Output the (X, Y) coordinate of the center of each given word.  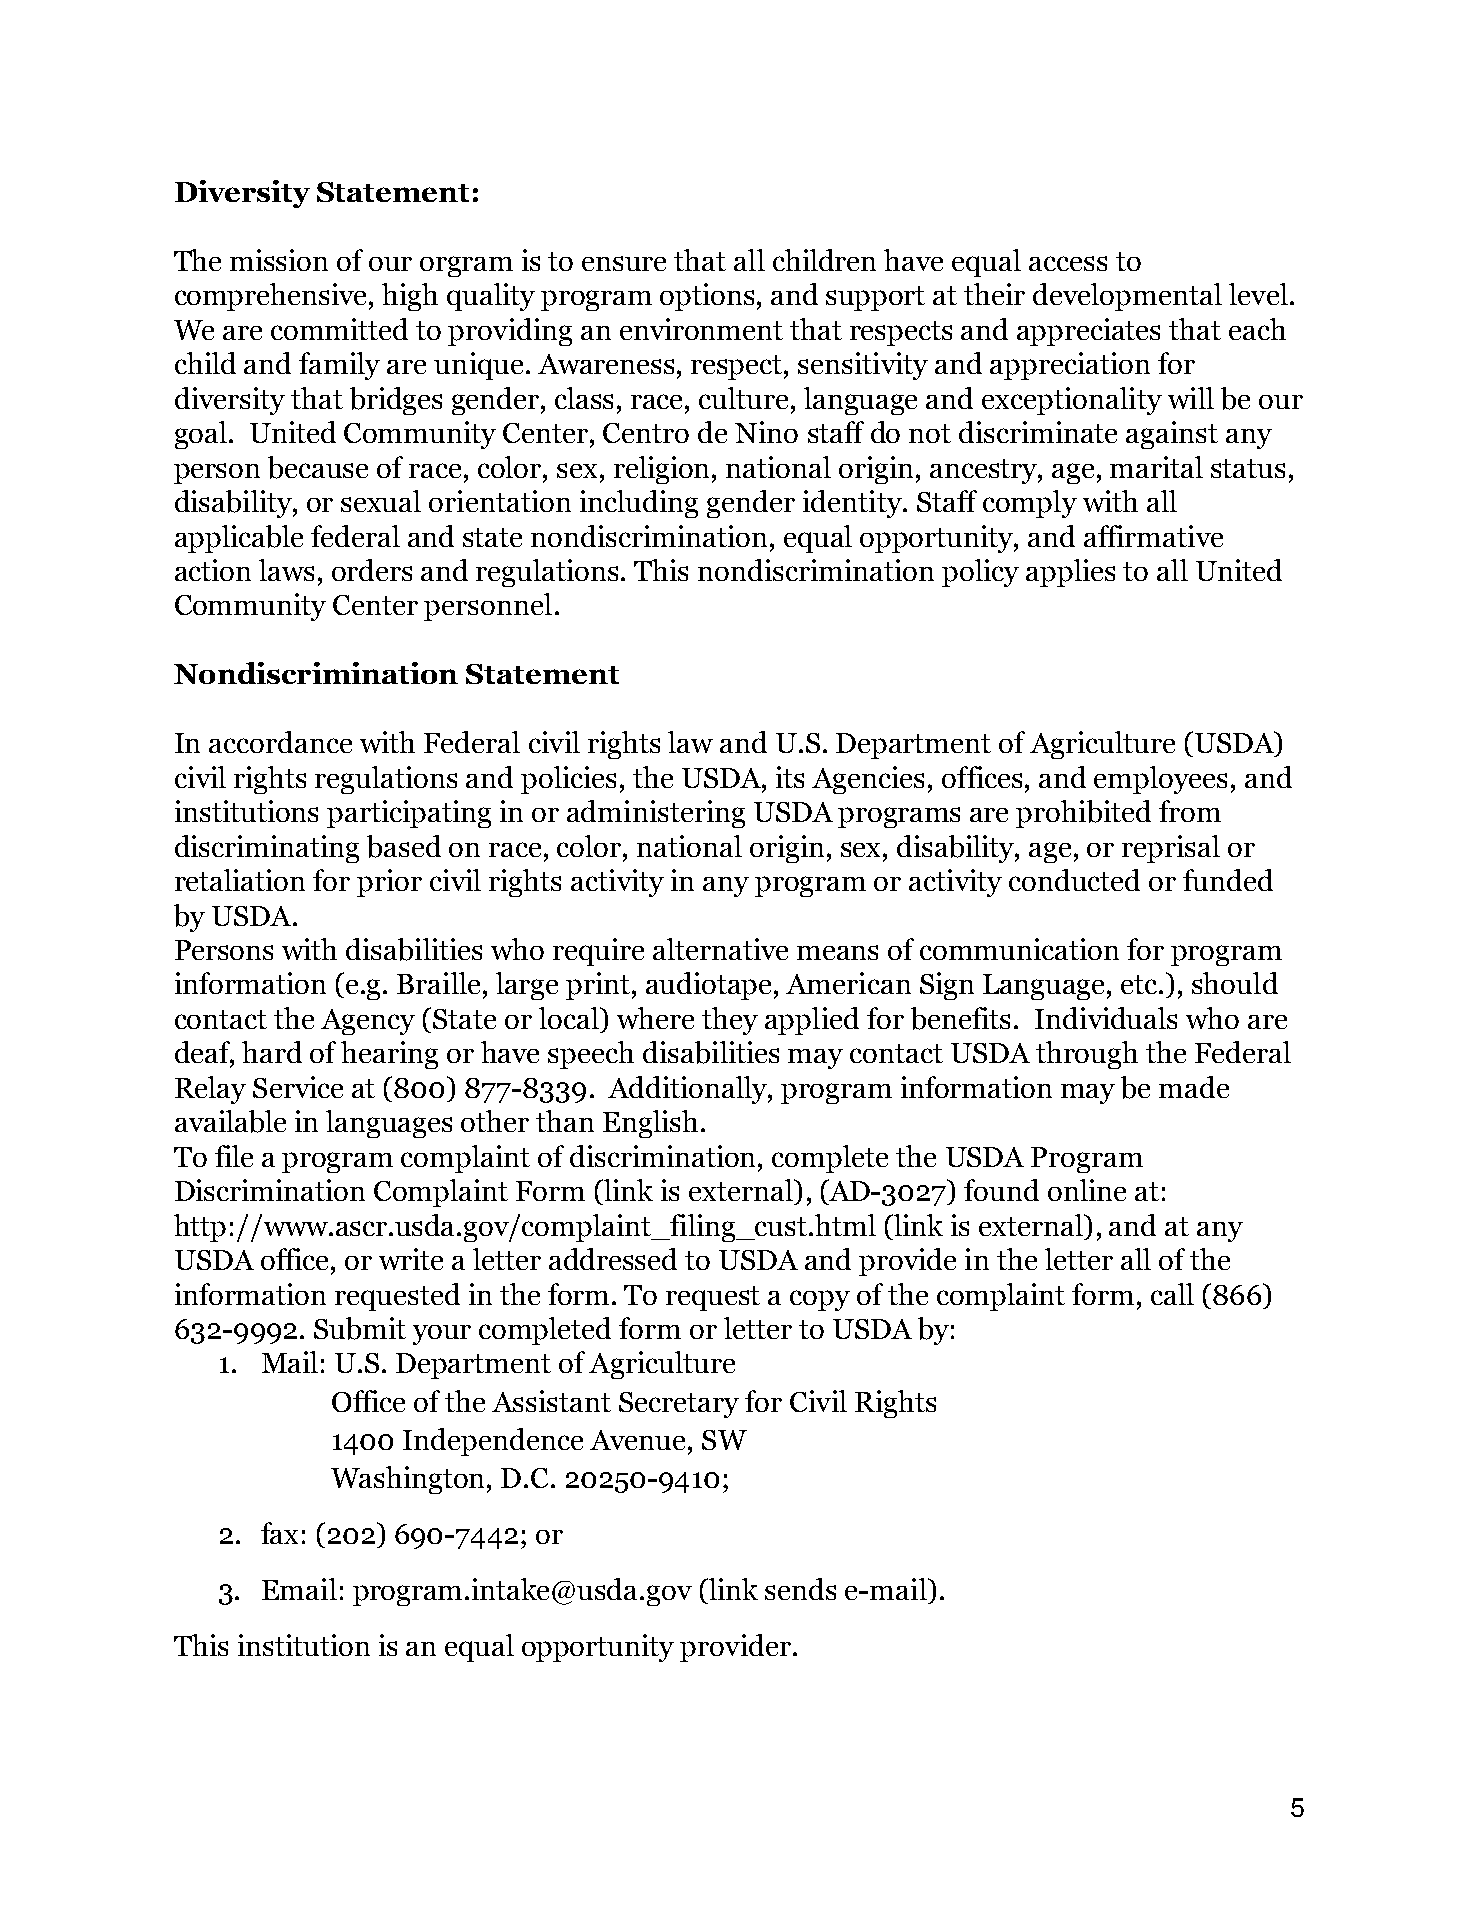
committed (339, 329)
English (650, 1124)
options (707, 297)
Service (298, 1087)
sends (800, 1589)
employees (1160, 780)
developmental (1127, 297)
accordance (280, 742)
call (1172, 1294)
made (1194, 1087)
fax (279, 1533)
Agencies (868, 780)
